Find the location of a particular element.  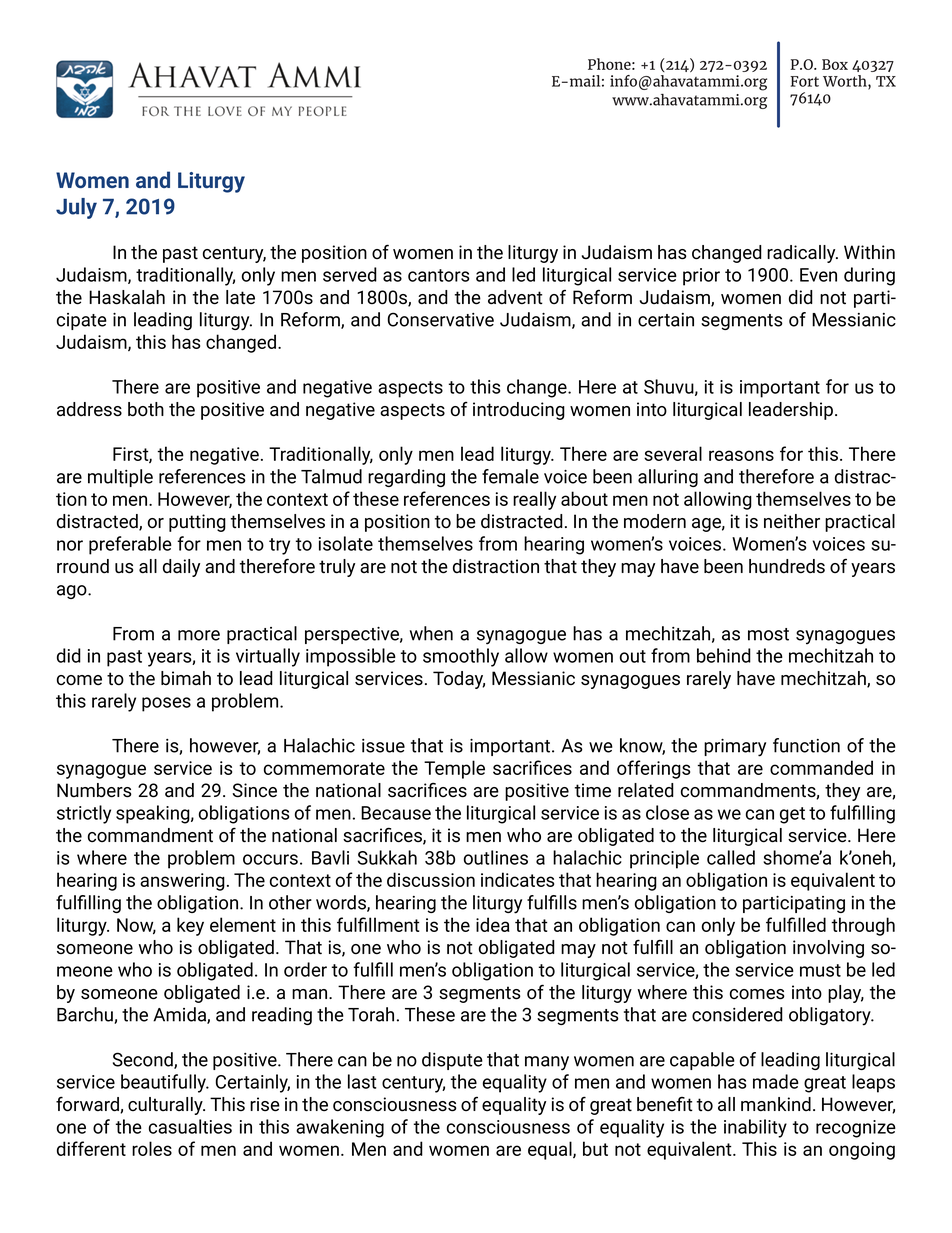

outlines is located at coordinates (496, 857).
